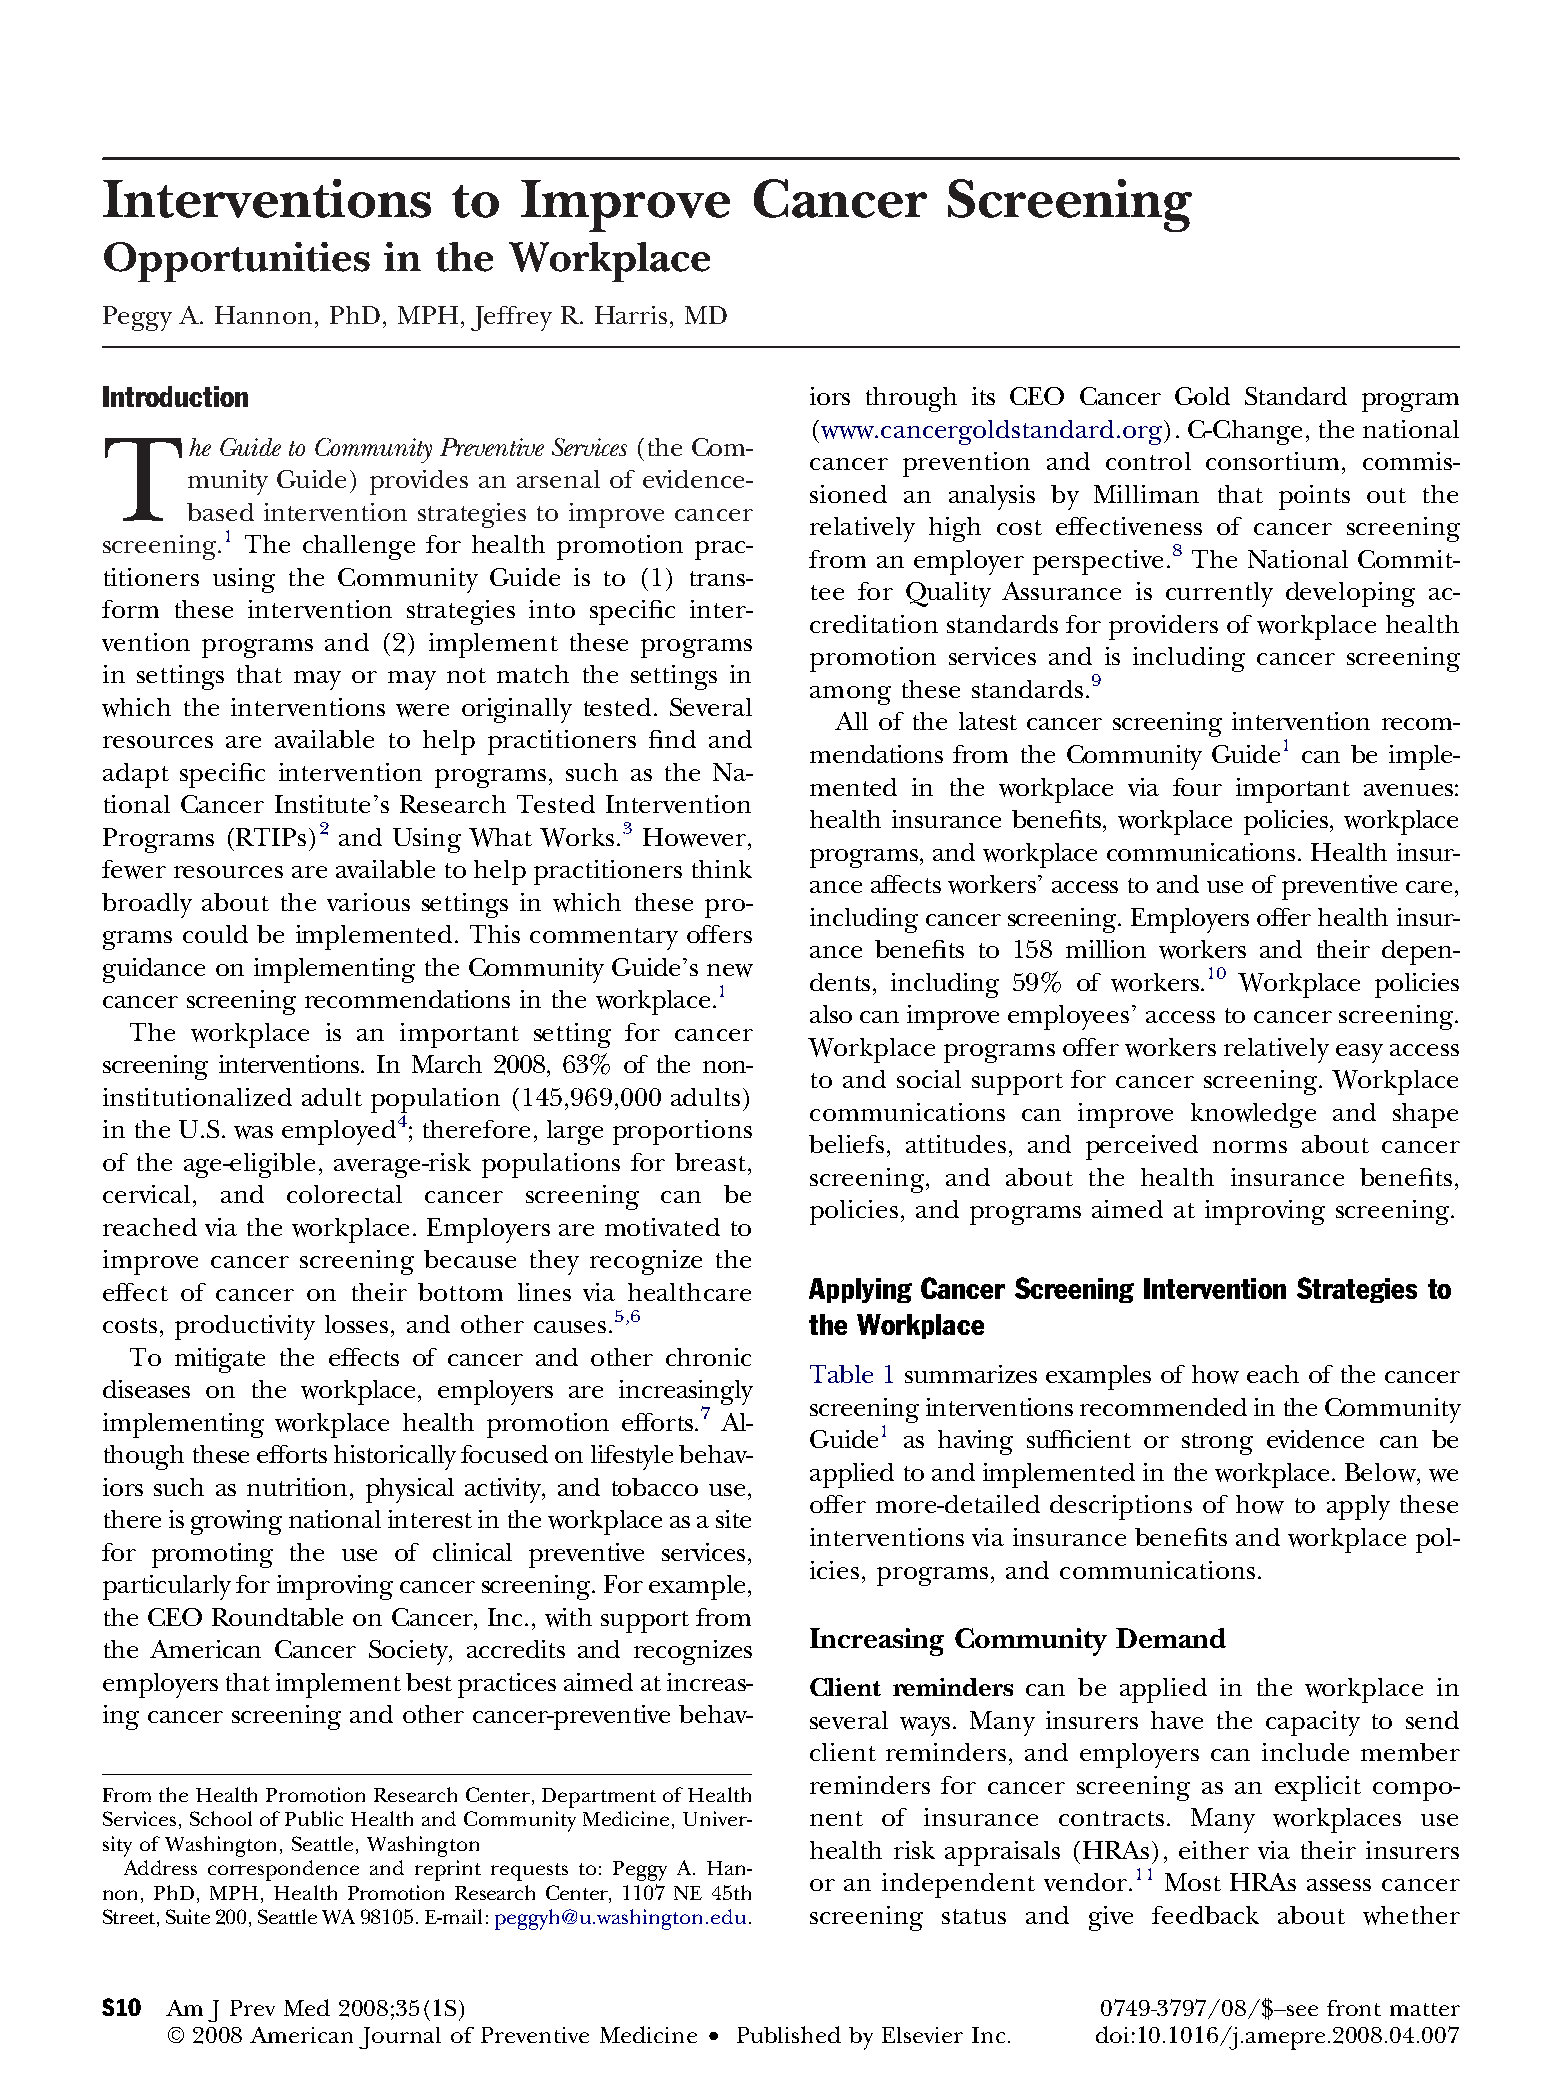 This image has height=2097, width=1561. I want to click on Hannon, so click(263, 315).
